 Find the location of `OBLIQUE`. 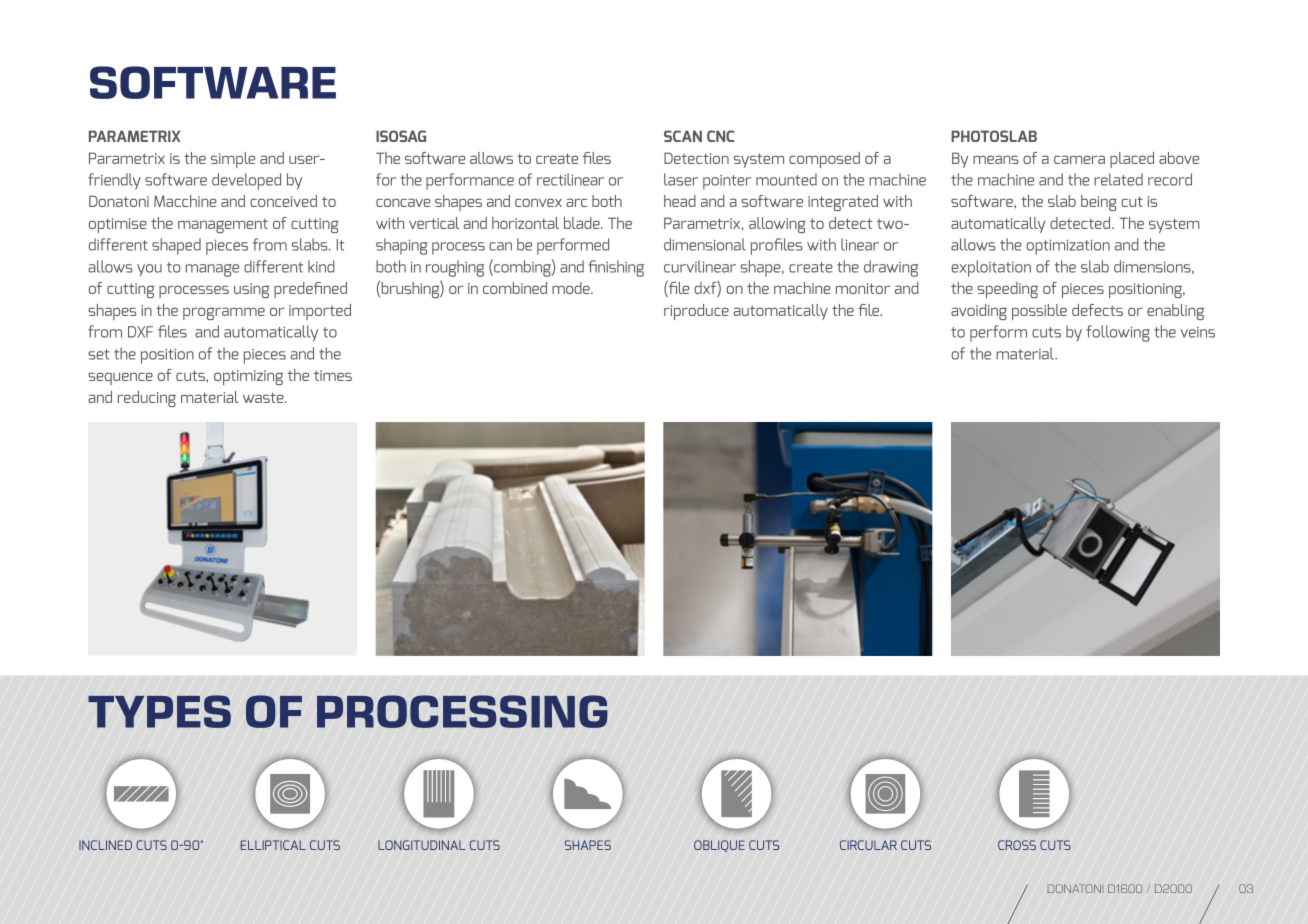

OBLIQUE is located at coordinates (719, 846).
